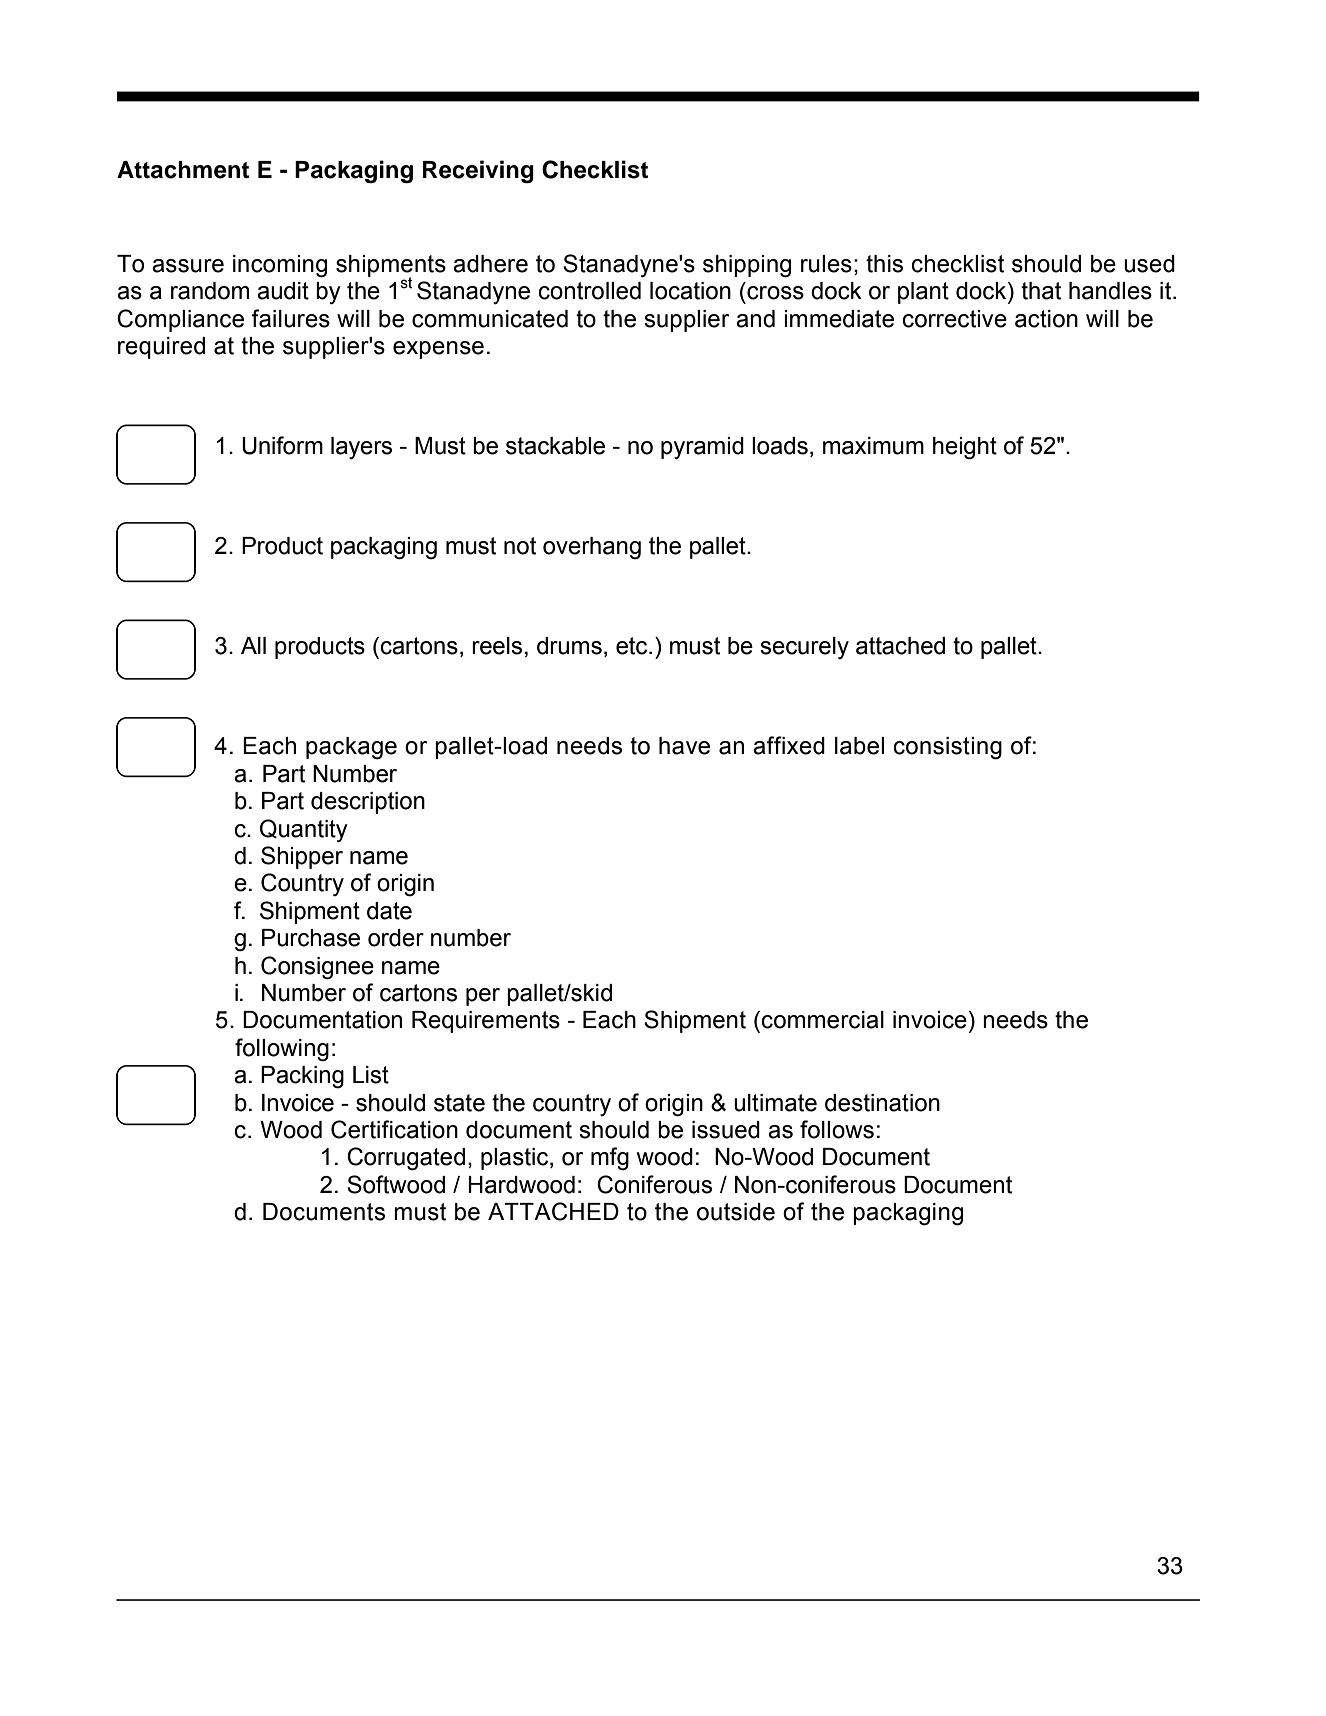 This image has height=1716, width=1326. What do you see at coordinates (183, 170) in the image?
I see `Attachment` at bounding box center [183, 170].
